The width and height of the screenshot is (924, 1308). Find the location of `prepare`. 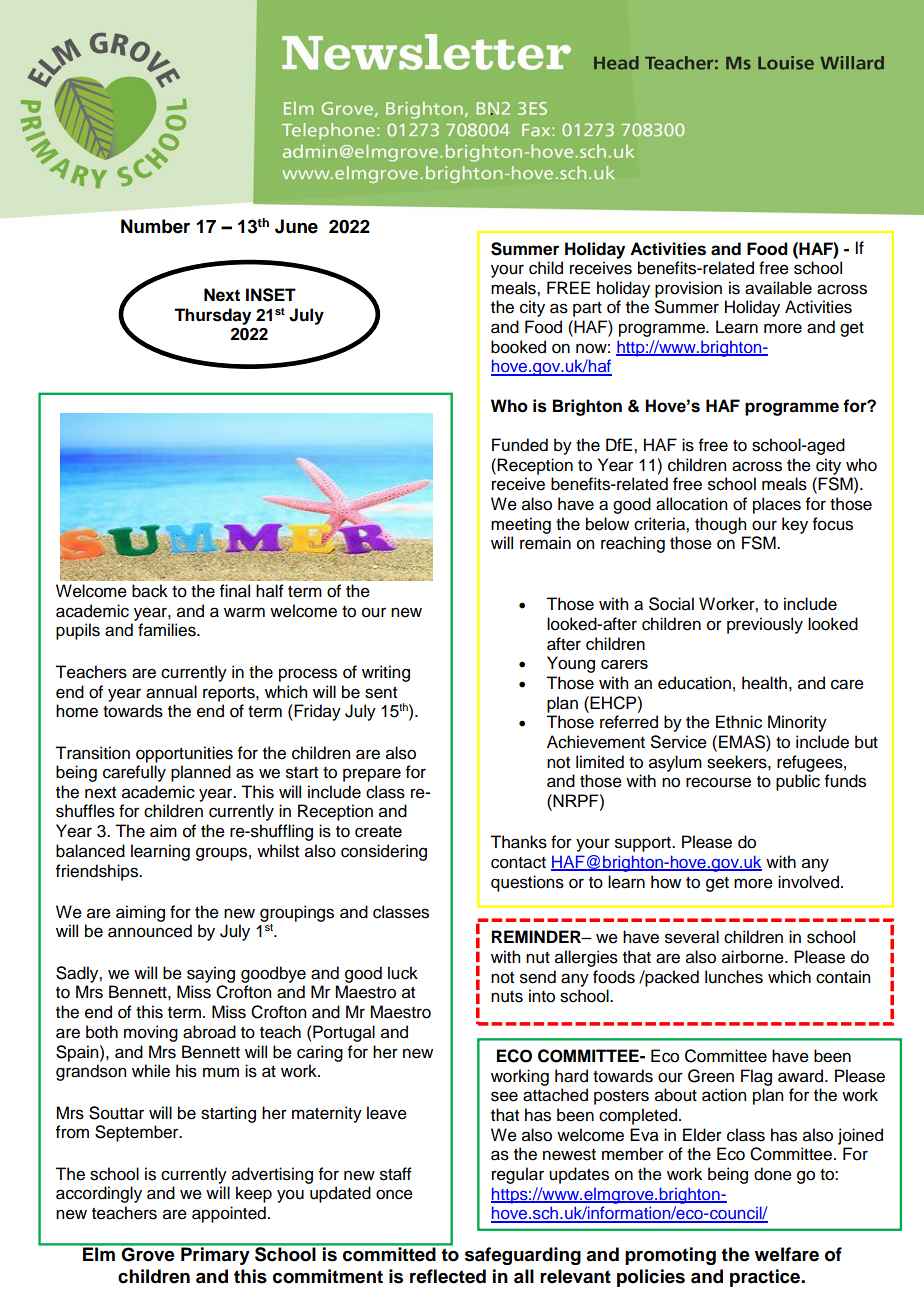

prepare is located at coordinates (372, 775).
